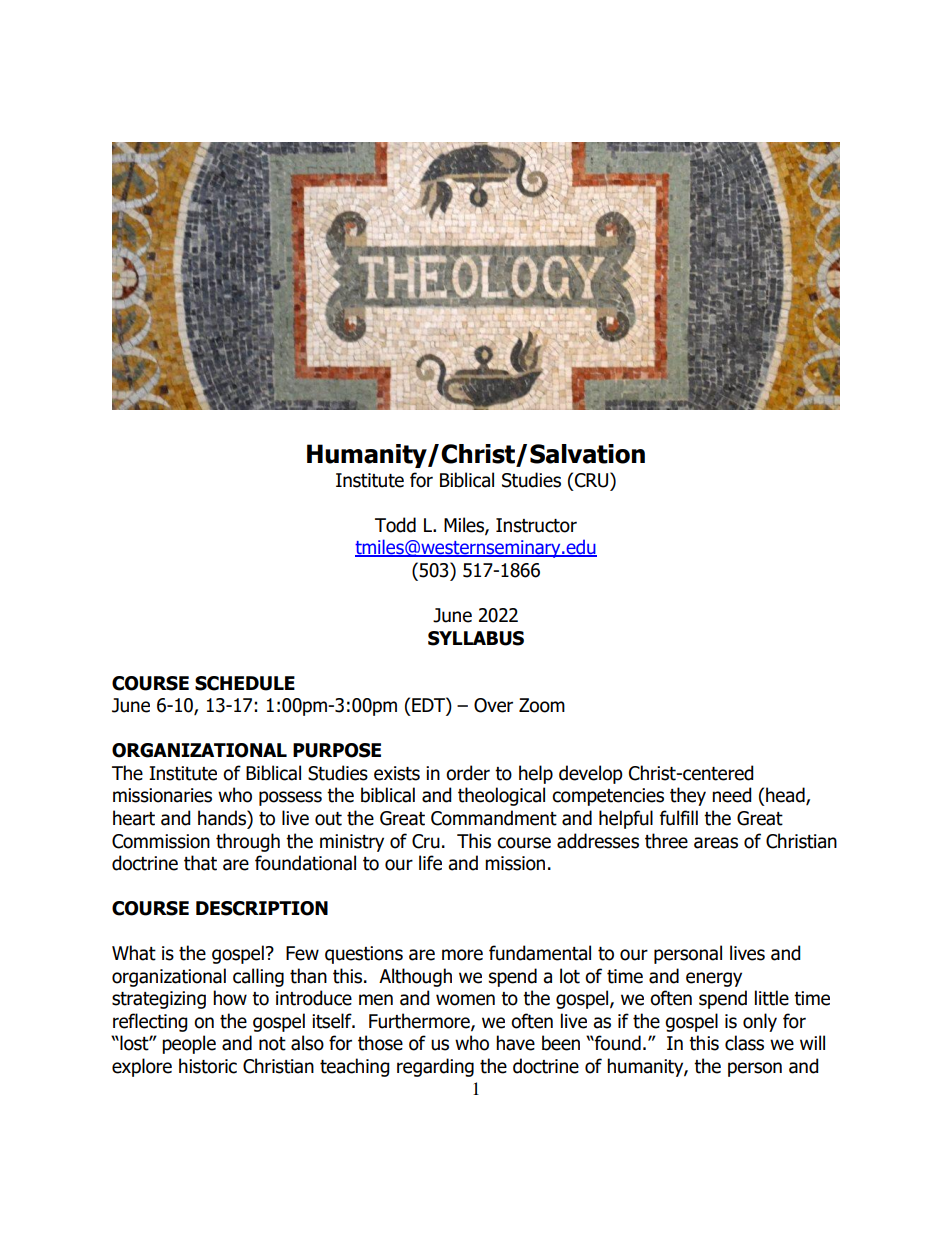 The width and height of the page is (952, 1233). What do you see at coordinates (430, 863) in the page?
I see `life` at bounding box center [430, 863].
